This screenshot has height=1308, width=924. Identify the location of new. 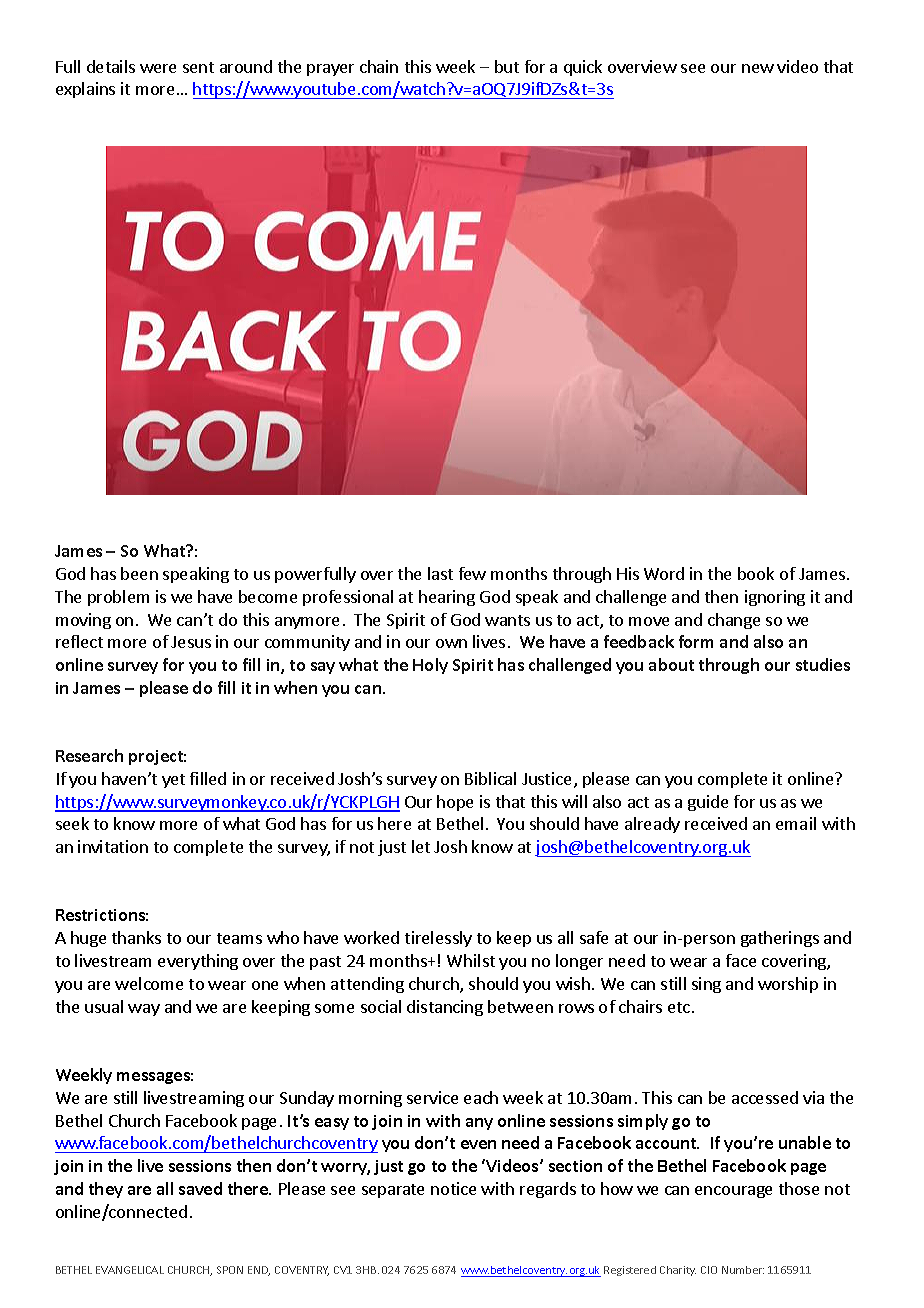
(758, 68).
